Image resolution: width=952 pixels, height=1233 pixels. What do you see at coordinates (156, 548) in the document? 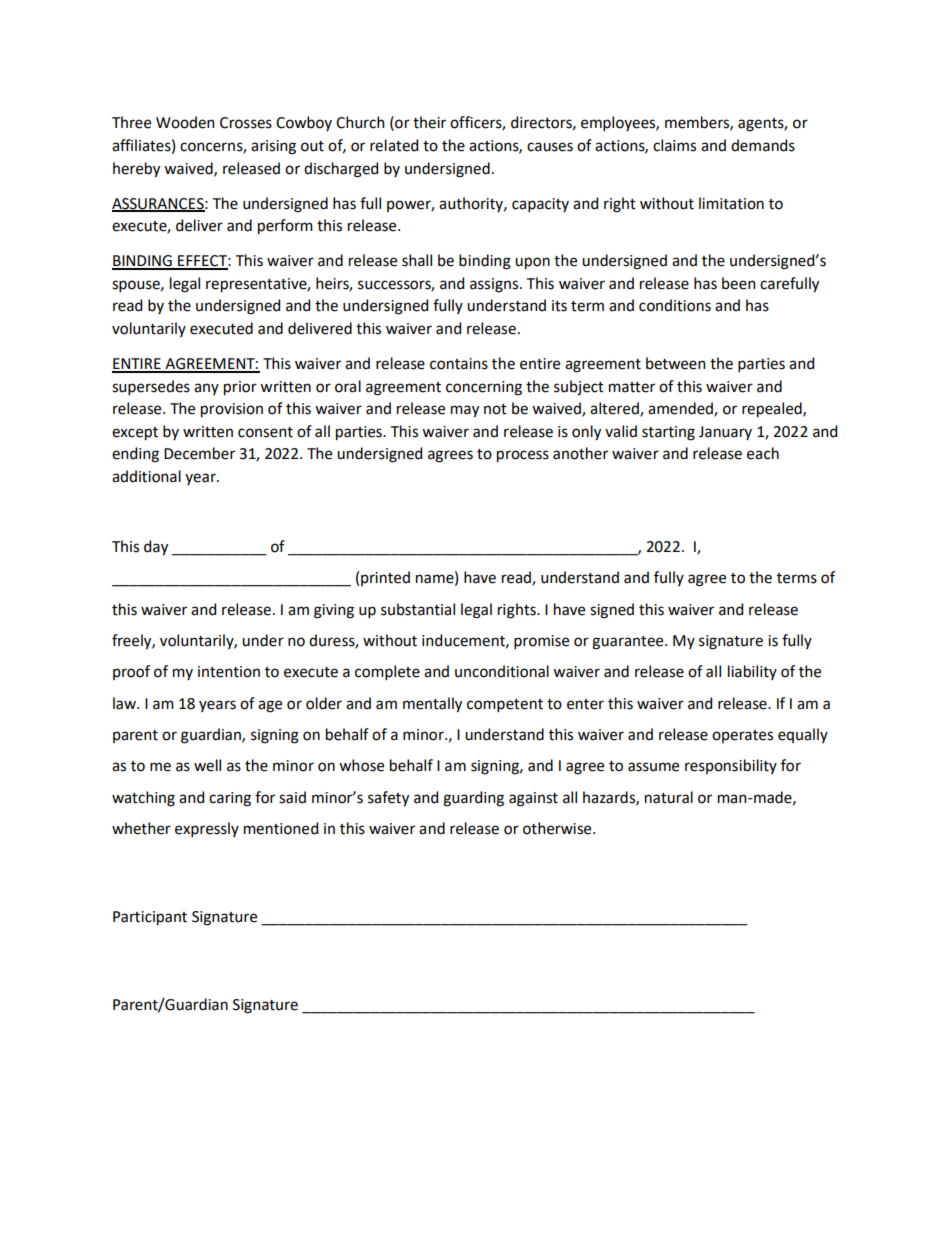
I see `day` at bounding box center [156, 548].
